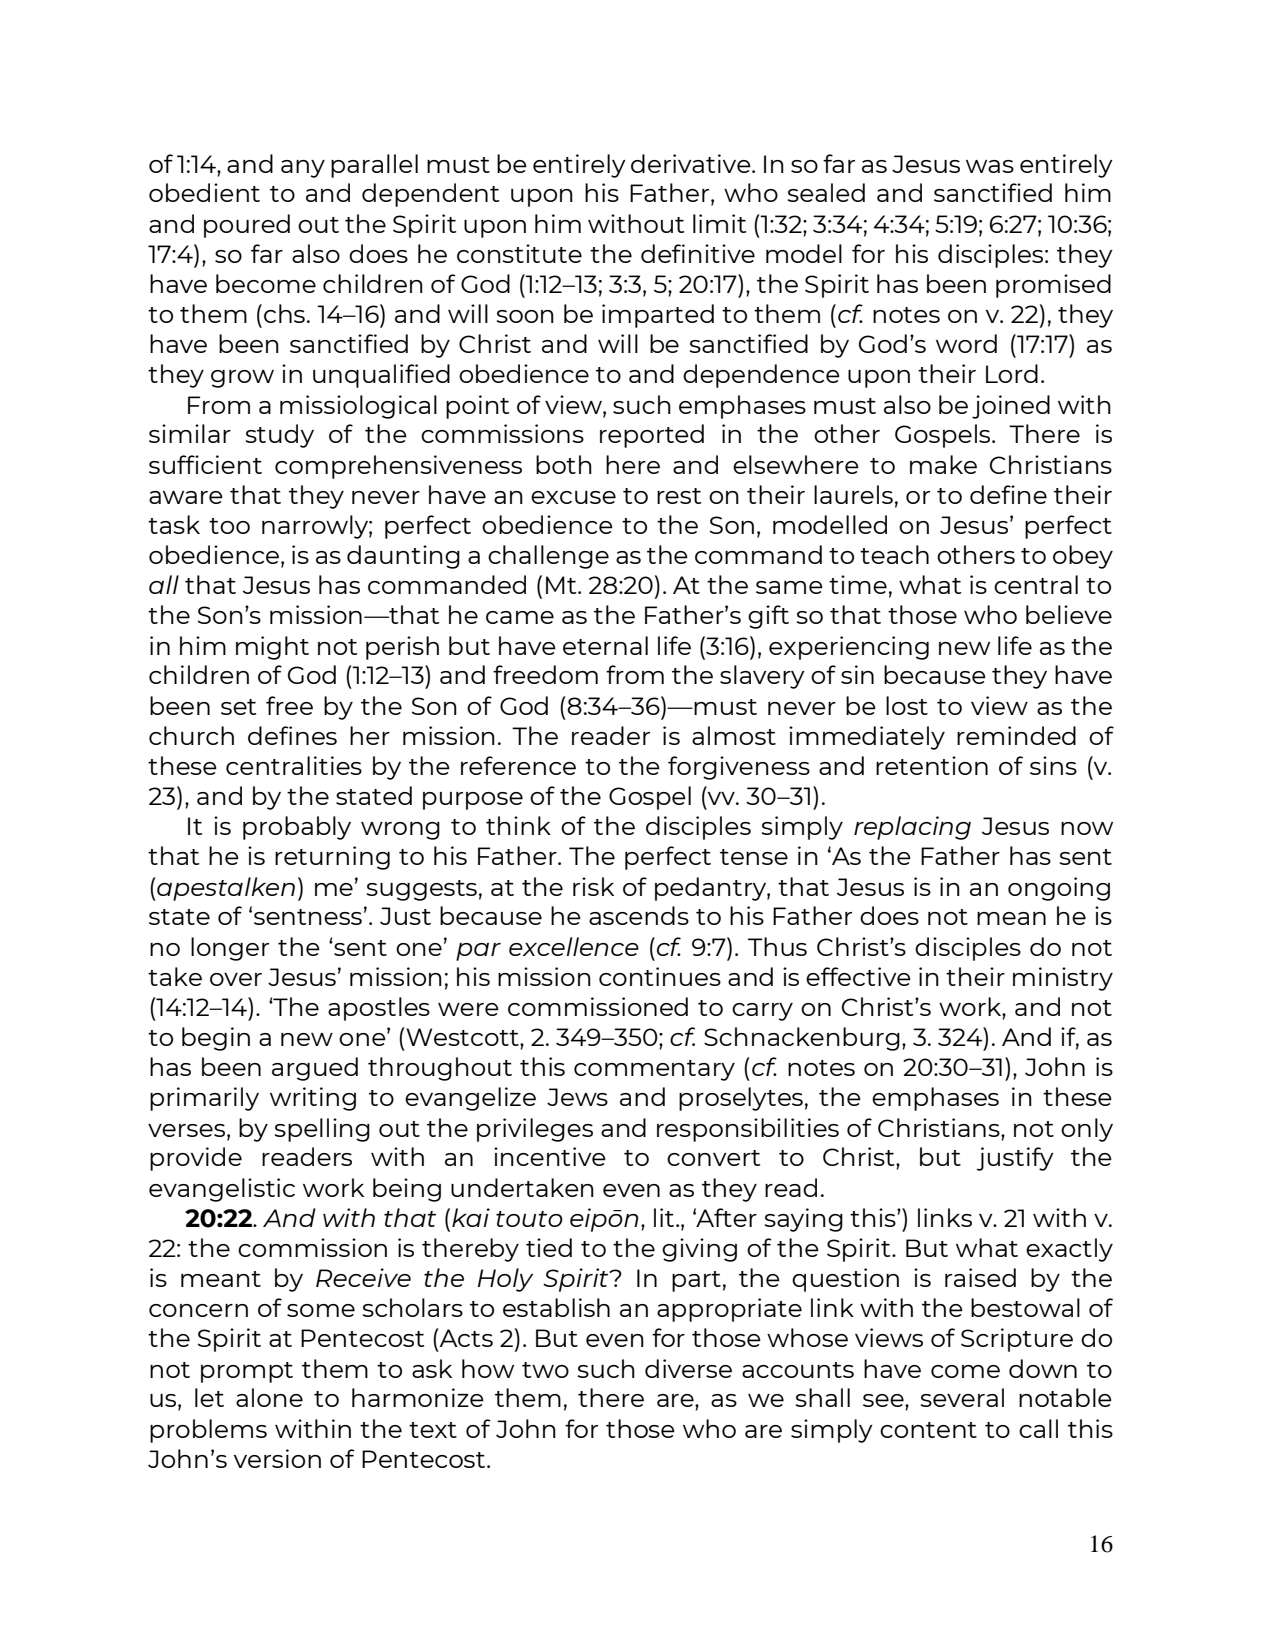 Image resolution: width=1261 pixels, height=1631 pixels. What do you see at coordinates (962, 1397) in the page?
I see `several` at bounding box center [962, 1397].
